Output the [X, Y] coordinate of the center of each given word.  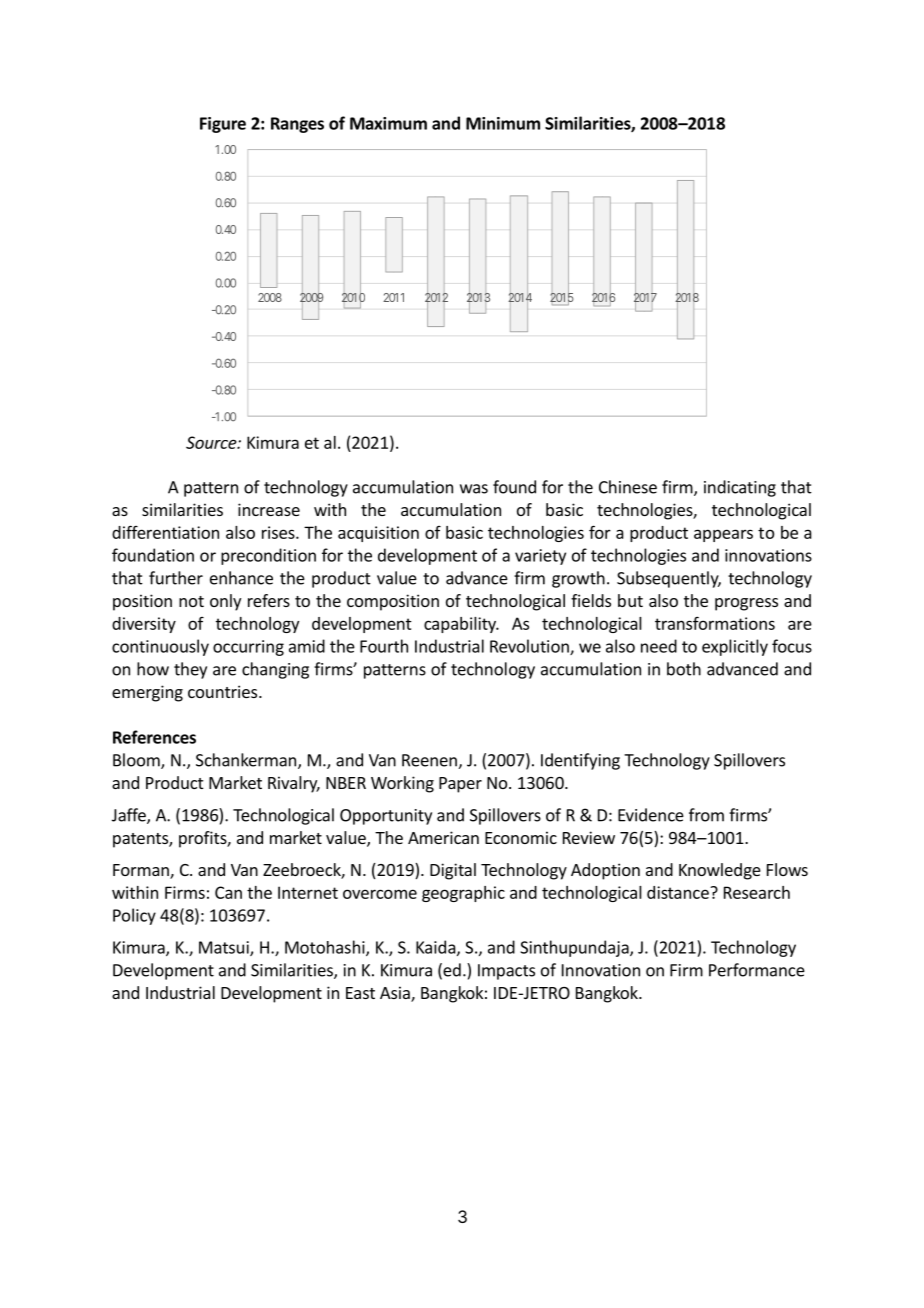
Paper [460, 785]
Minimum [503, 123]
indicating [740, 488]
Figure [223, 125]
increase [269, 509]
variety [540, 557]
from [706, 815]
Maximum [388, 123]
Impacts [506, 972]
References [154, 737]
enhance [241, 578]
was [474, 489]
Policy [134, 916]
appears [723, 535]
